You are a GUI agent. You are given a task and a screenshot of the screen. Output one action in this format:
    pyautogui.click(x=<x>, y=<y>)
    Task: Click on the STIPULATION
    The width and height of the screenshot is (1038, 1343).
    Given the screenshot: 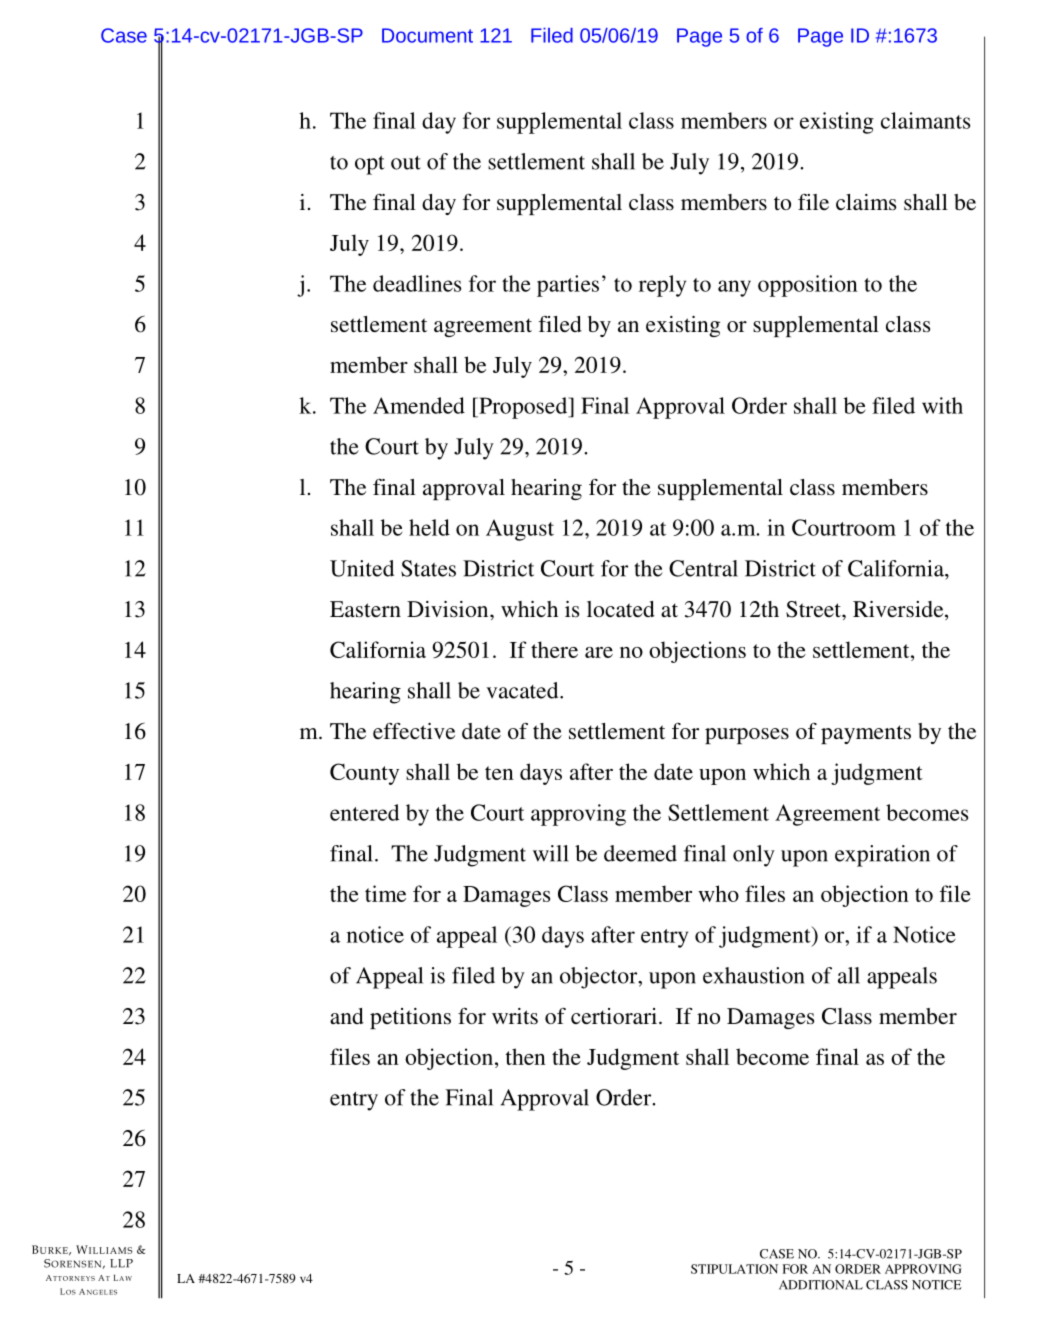 What is the action you would take?
    pyautogui.click(x=734, y=1269)
